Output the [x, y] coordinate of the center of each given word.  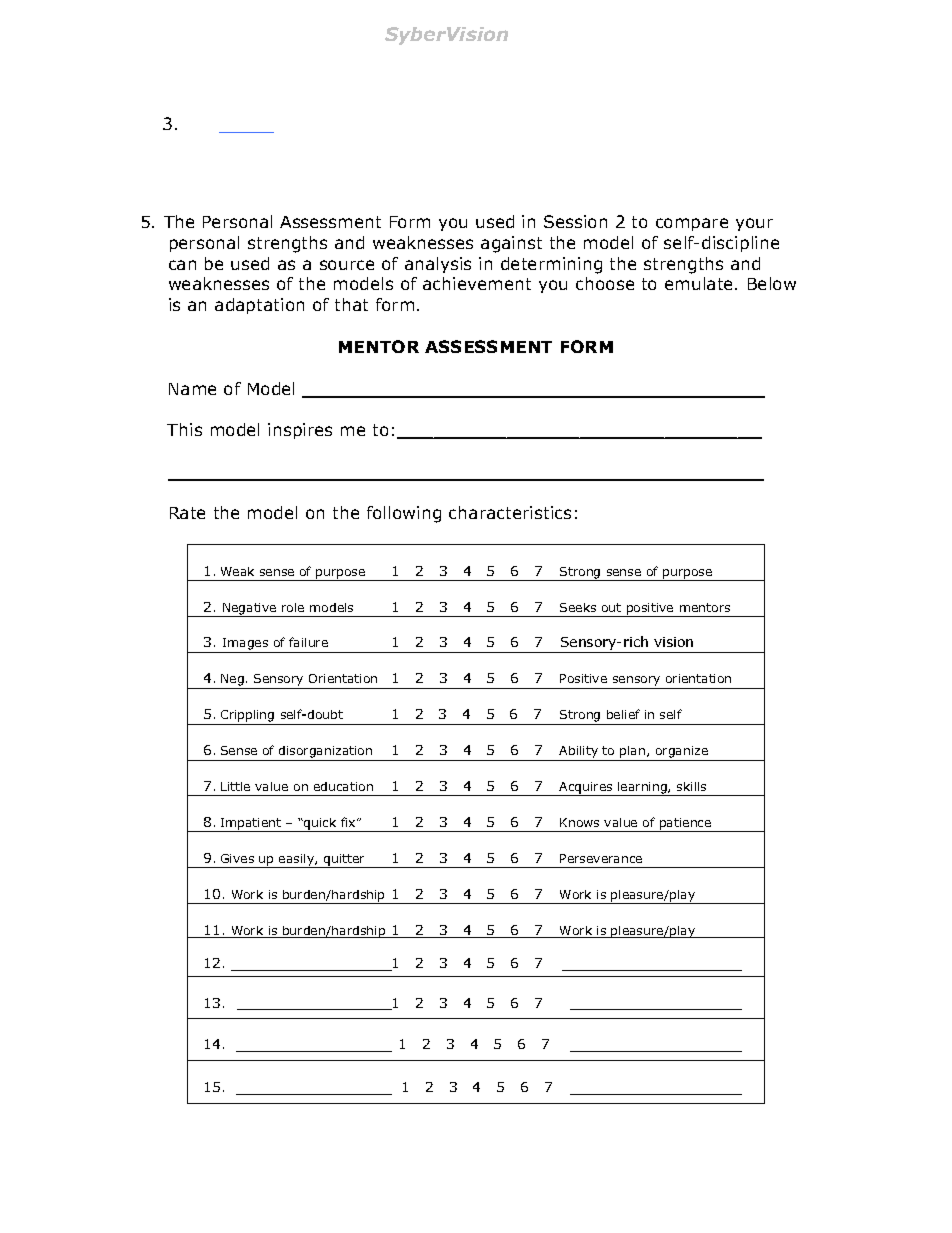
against [511, 244]
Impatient [251, 825]
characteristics [510, 512]
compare [692, 224]
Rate [187, 513]
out [611, 607]
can [182, 265]
